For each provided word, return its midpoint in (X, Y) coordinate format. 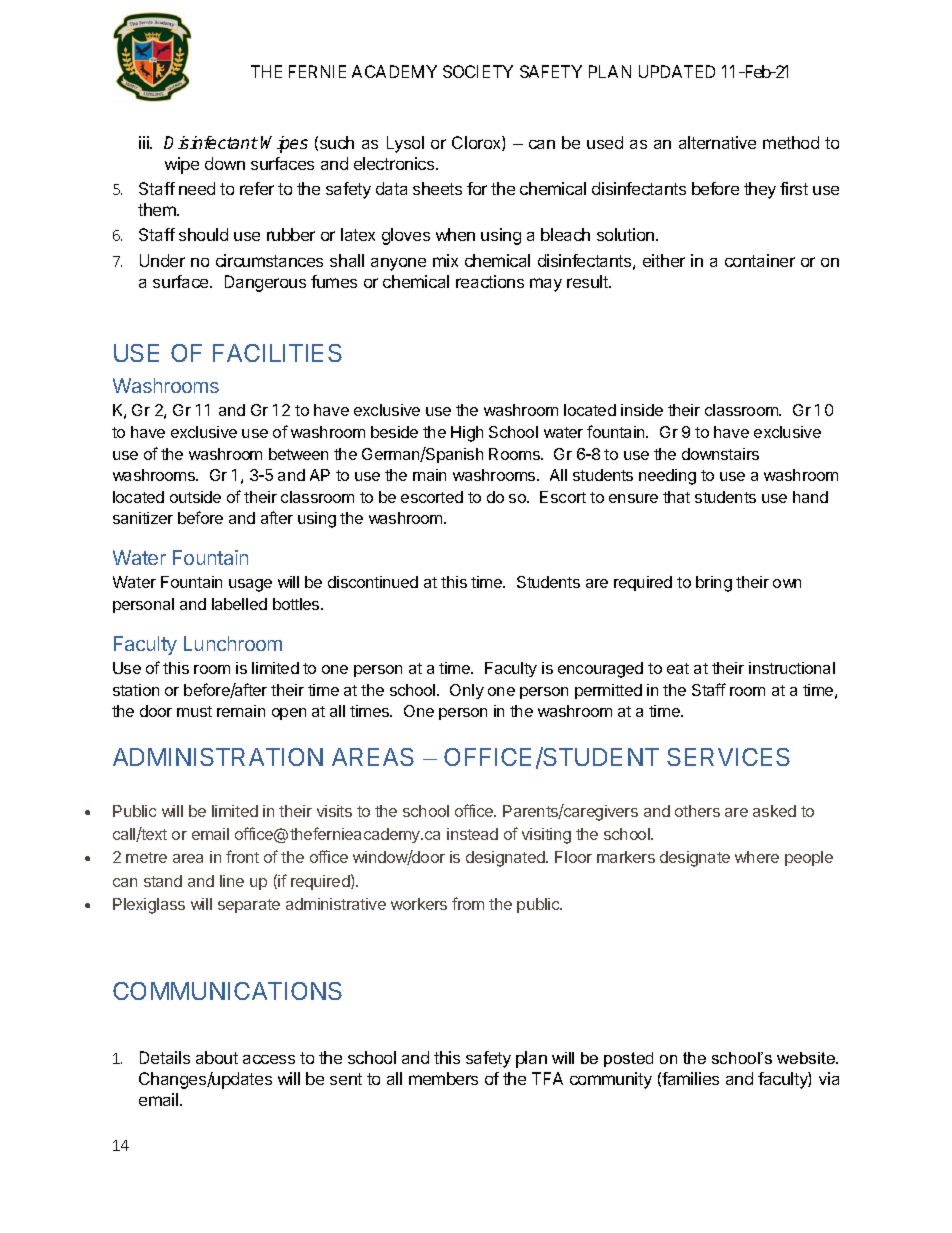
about (217, 1057)
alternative (717, 142)
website (807, 1058)
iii (145, 142)
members (443, 1078)
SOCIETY (478, 71)
